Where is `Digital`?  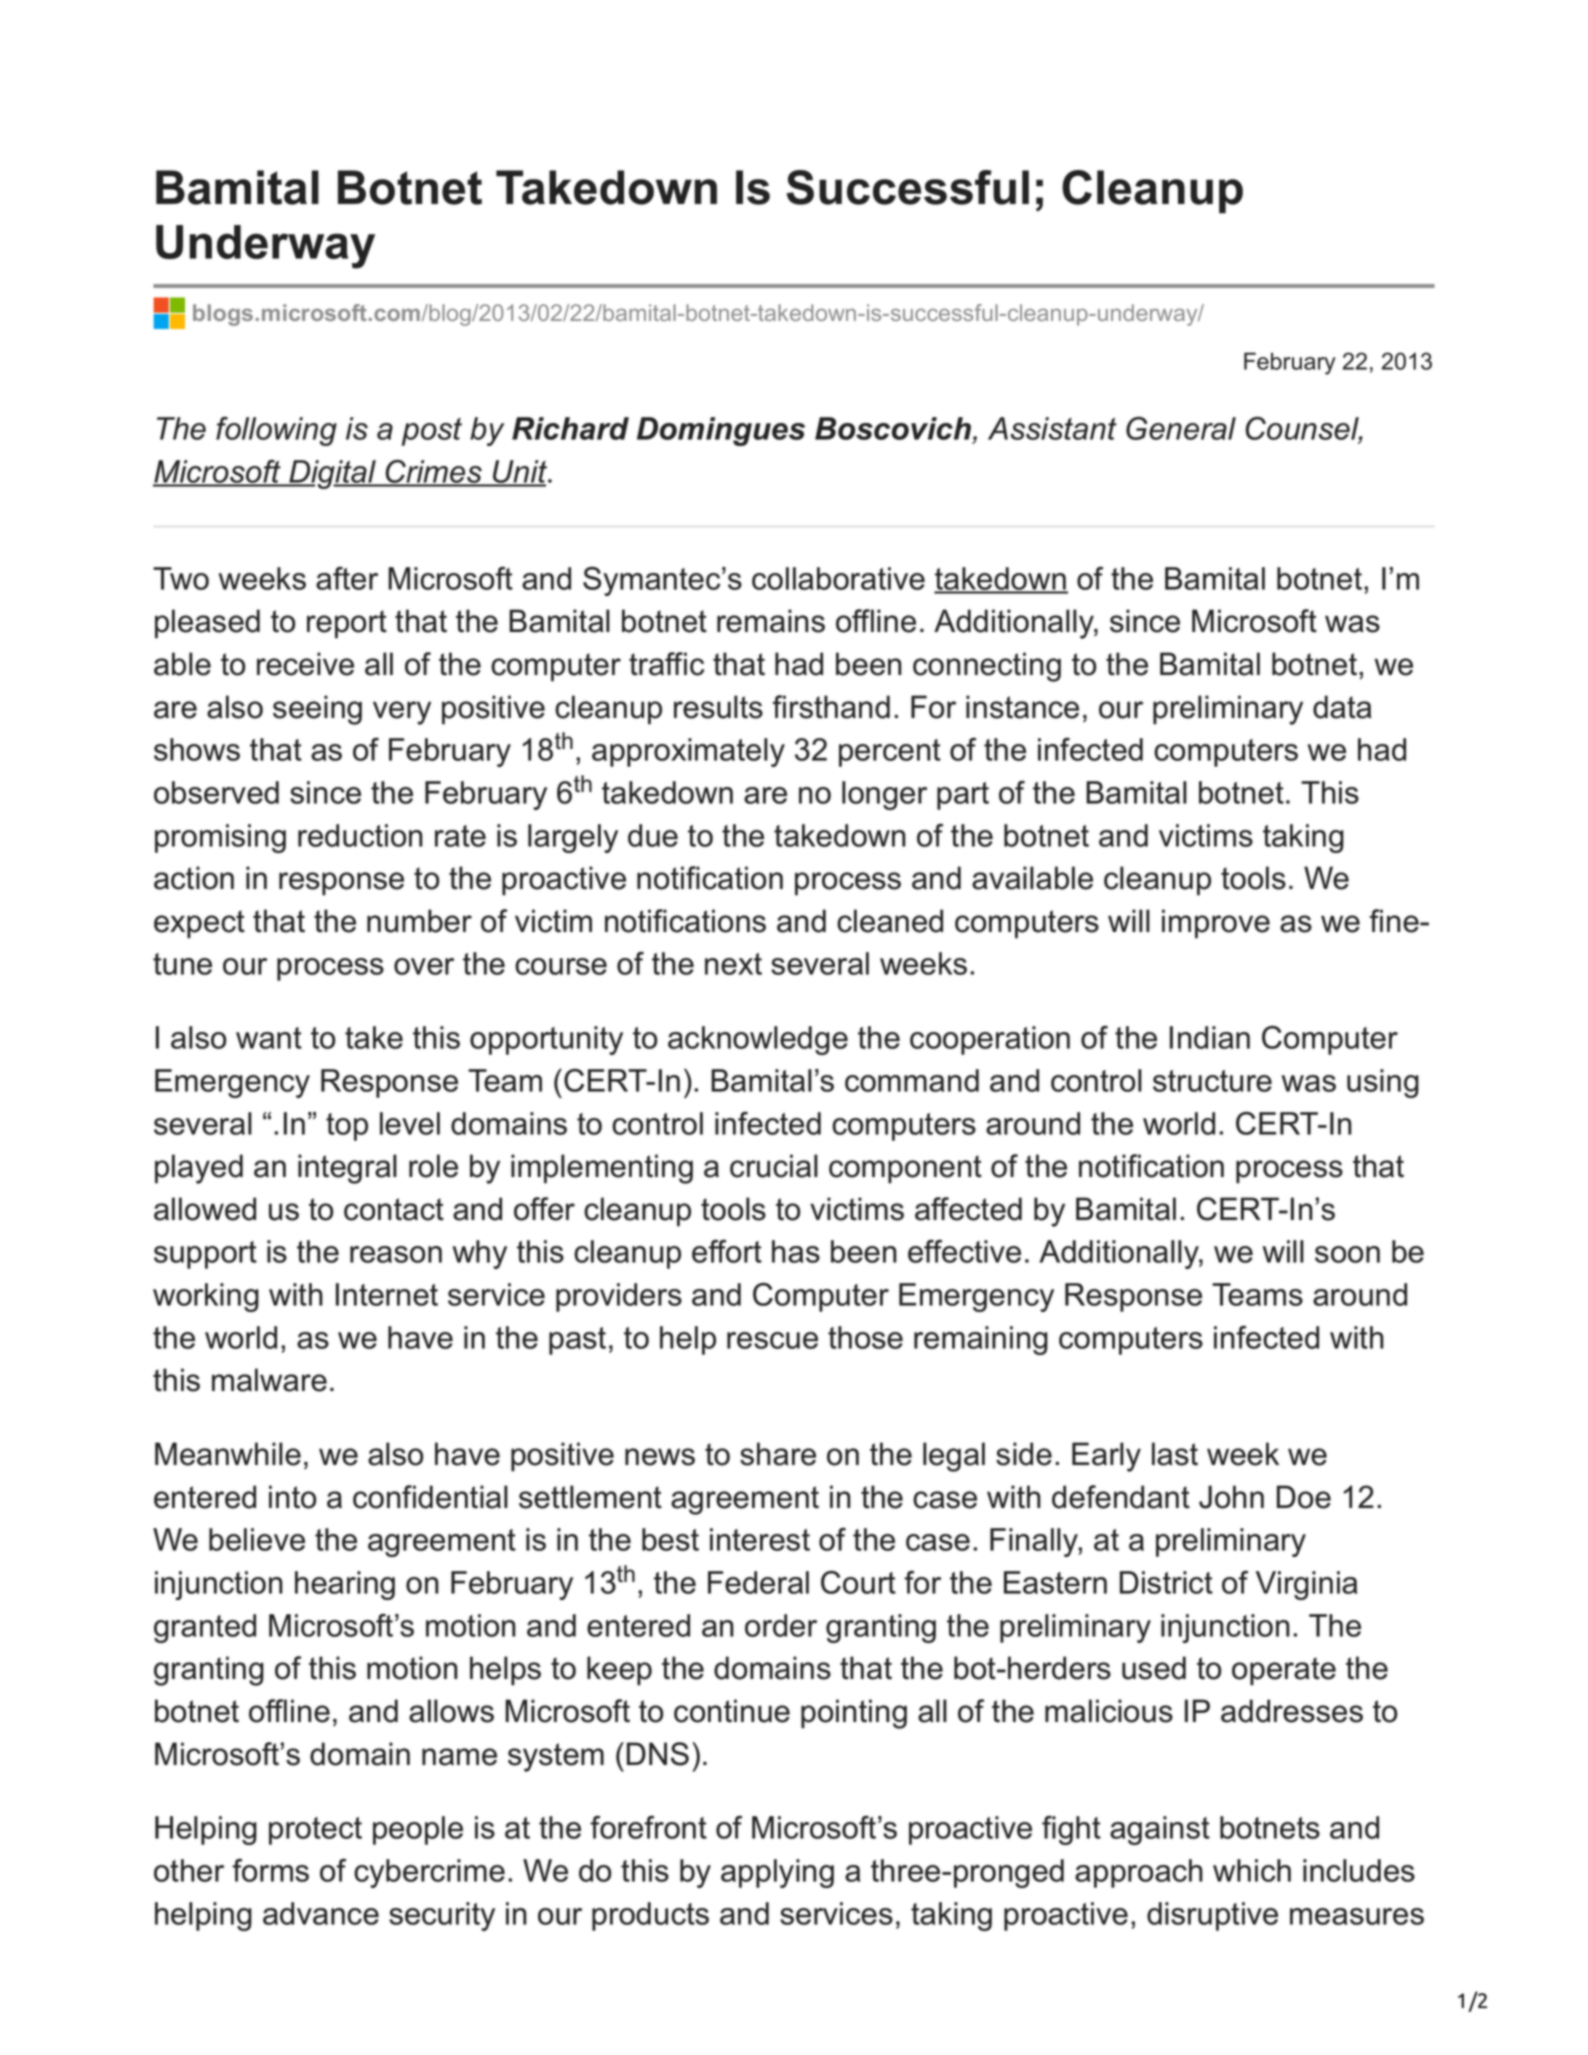 Digital is located at coordinates (332, 474).
